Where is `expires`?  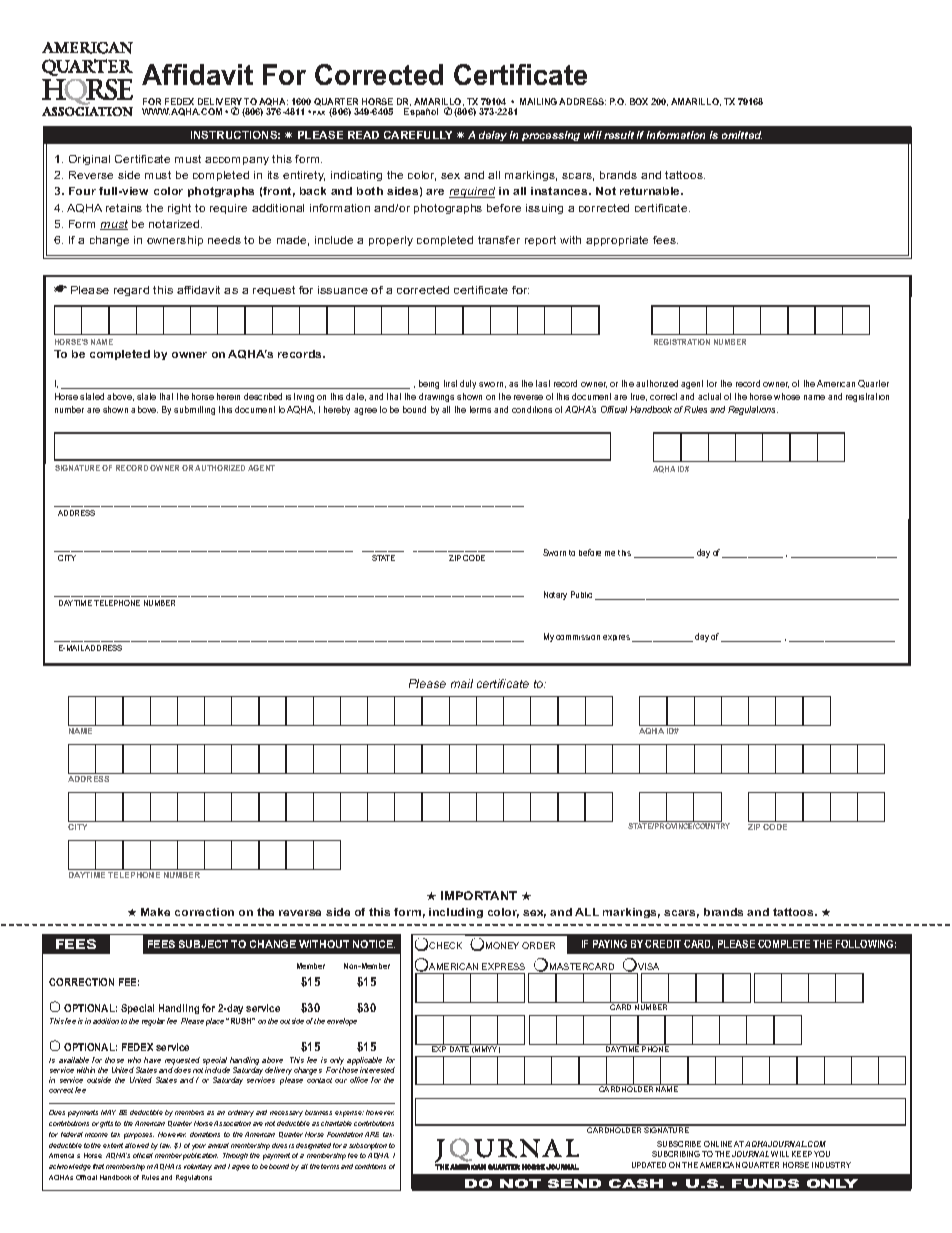 expires is located at coordinates (618, 638).
